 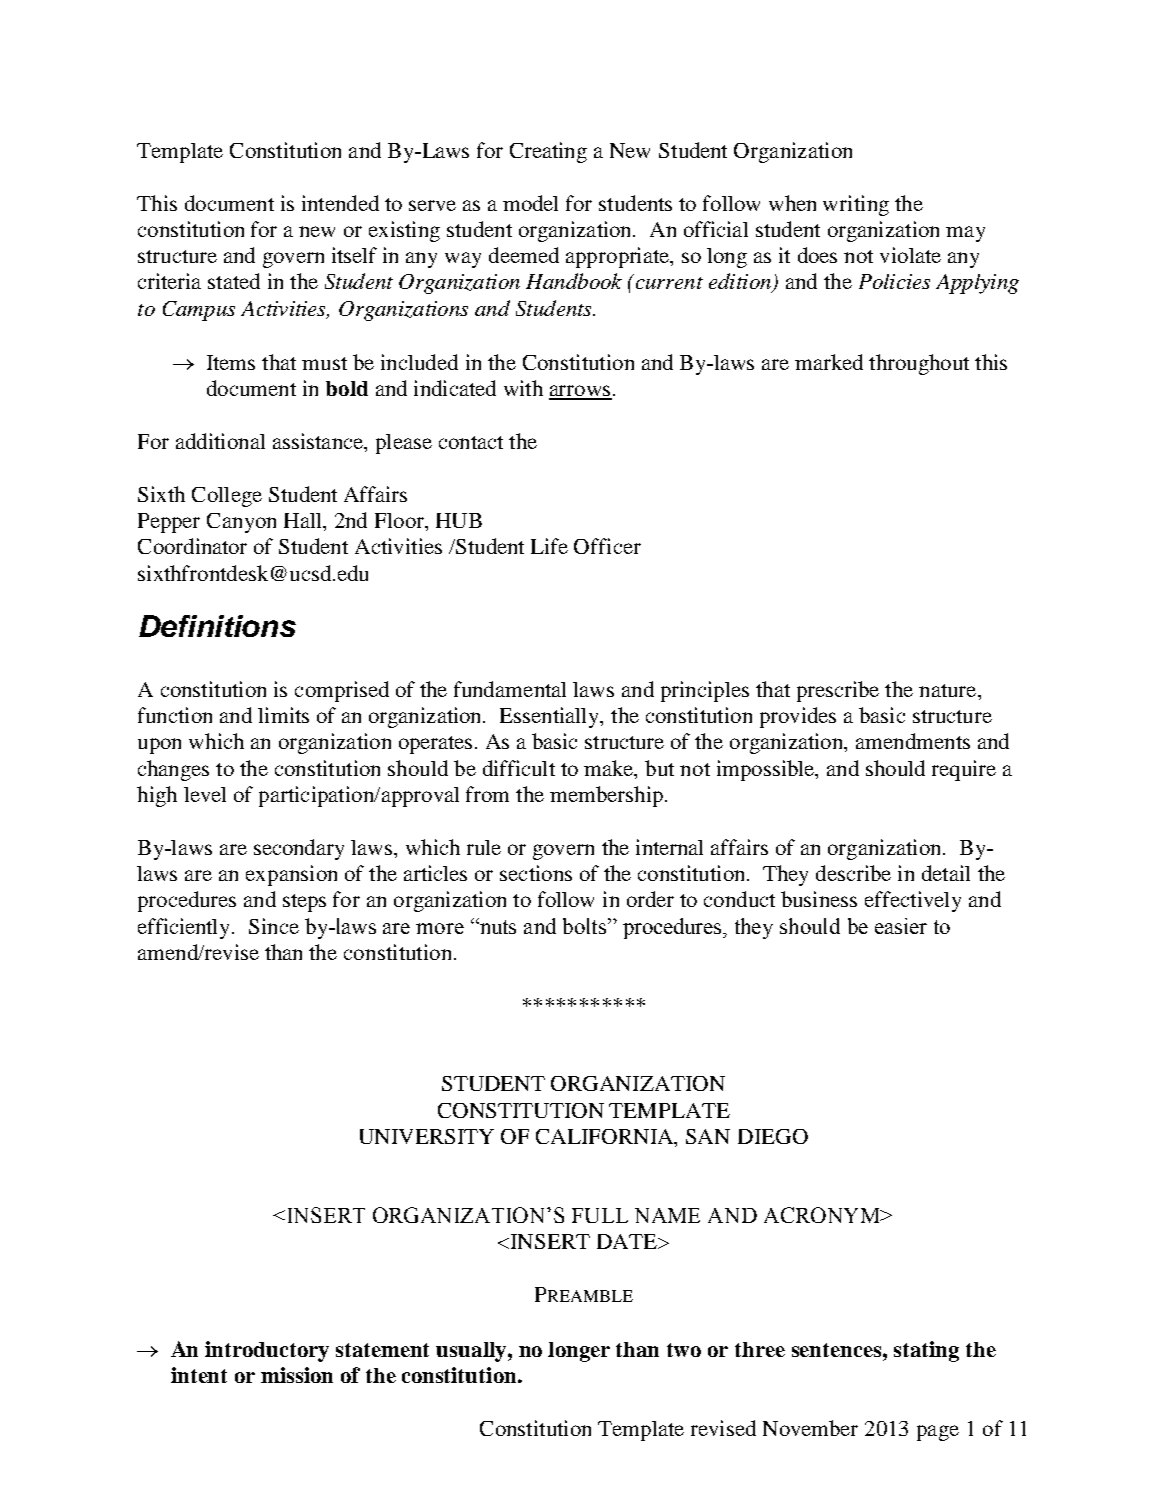 What do you see at coordinates (856, 205) in the screenshot?
I see `writing` at bounding box center [856, 205].
